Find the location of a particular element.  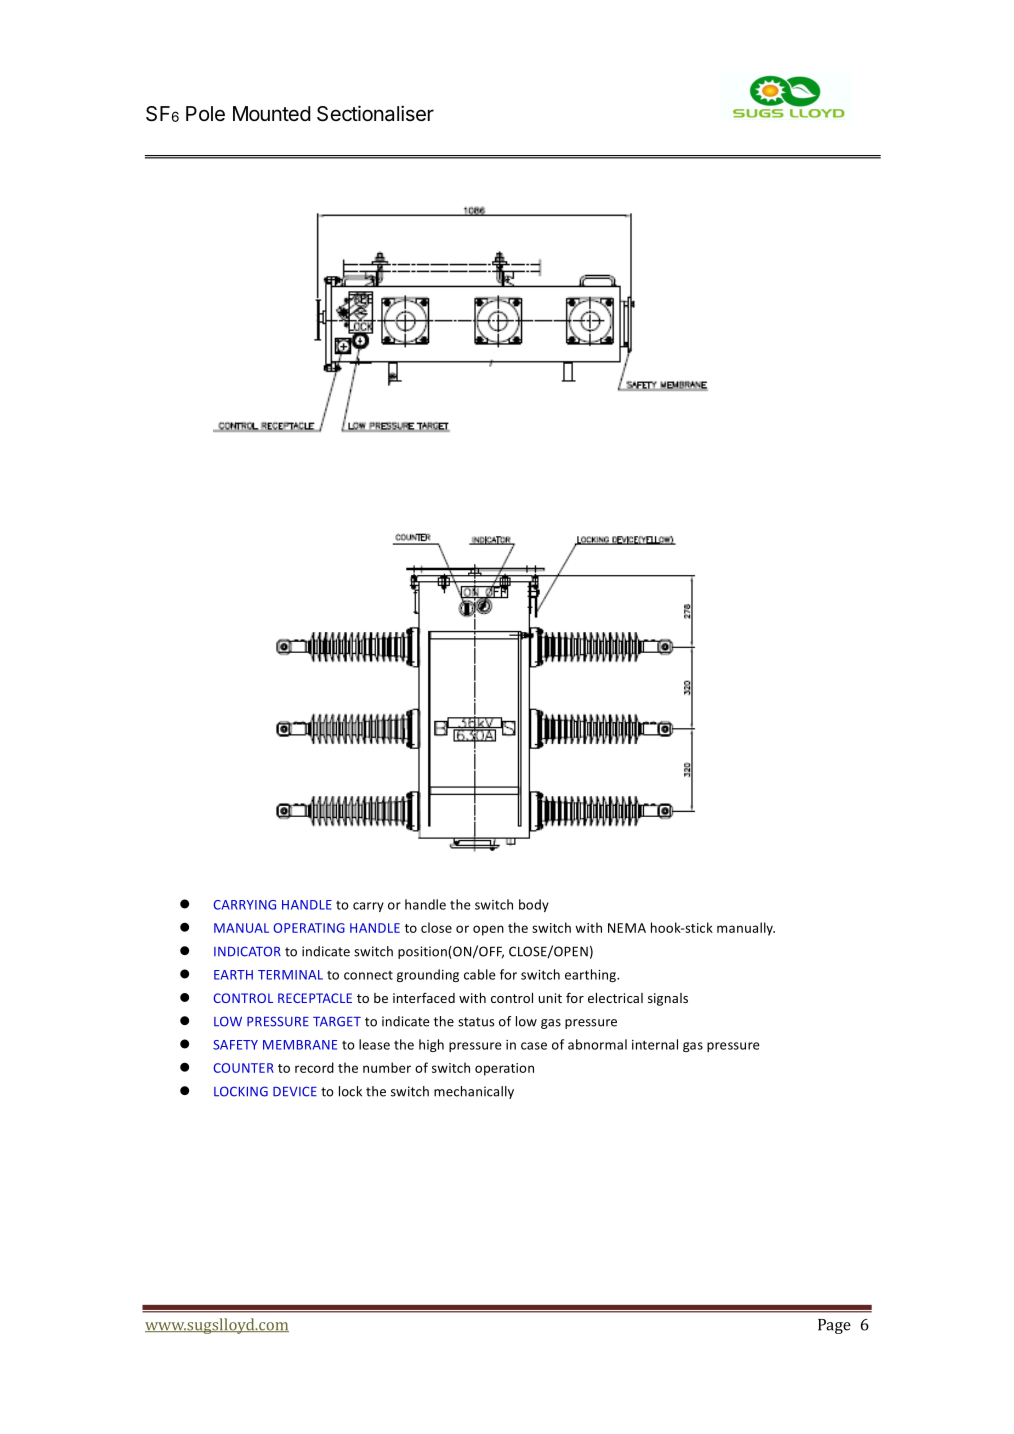

OPERATING is located at coordinates (309, 928).
